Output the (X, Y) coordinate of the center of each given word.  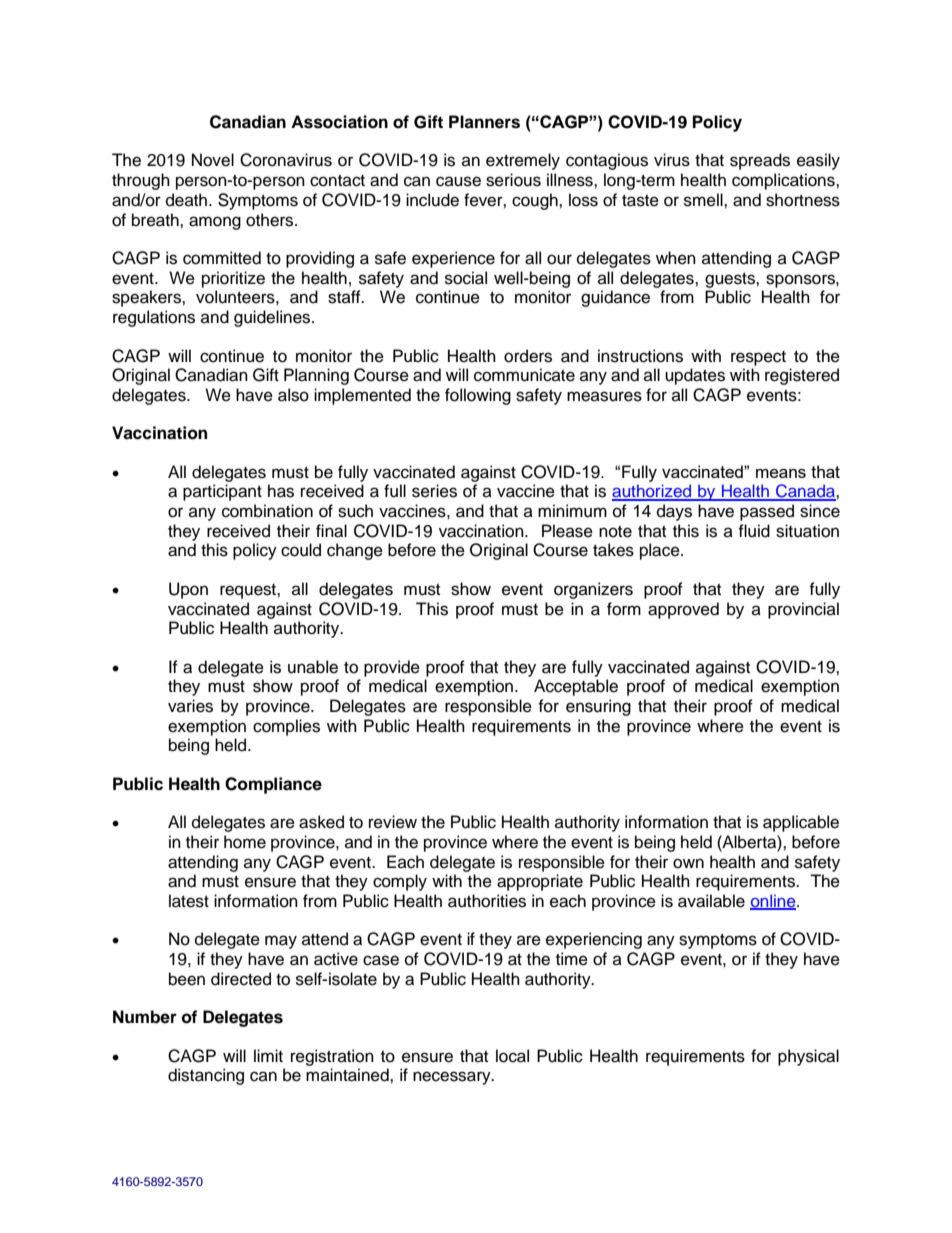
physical (808, 1057)
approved (683, 610)
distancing (206, 1076)
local (512, 1056)
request (249, 591)
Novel (213, 160)
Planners (484, 122)
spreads (760, 161)
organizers (593, 590)
